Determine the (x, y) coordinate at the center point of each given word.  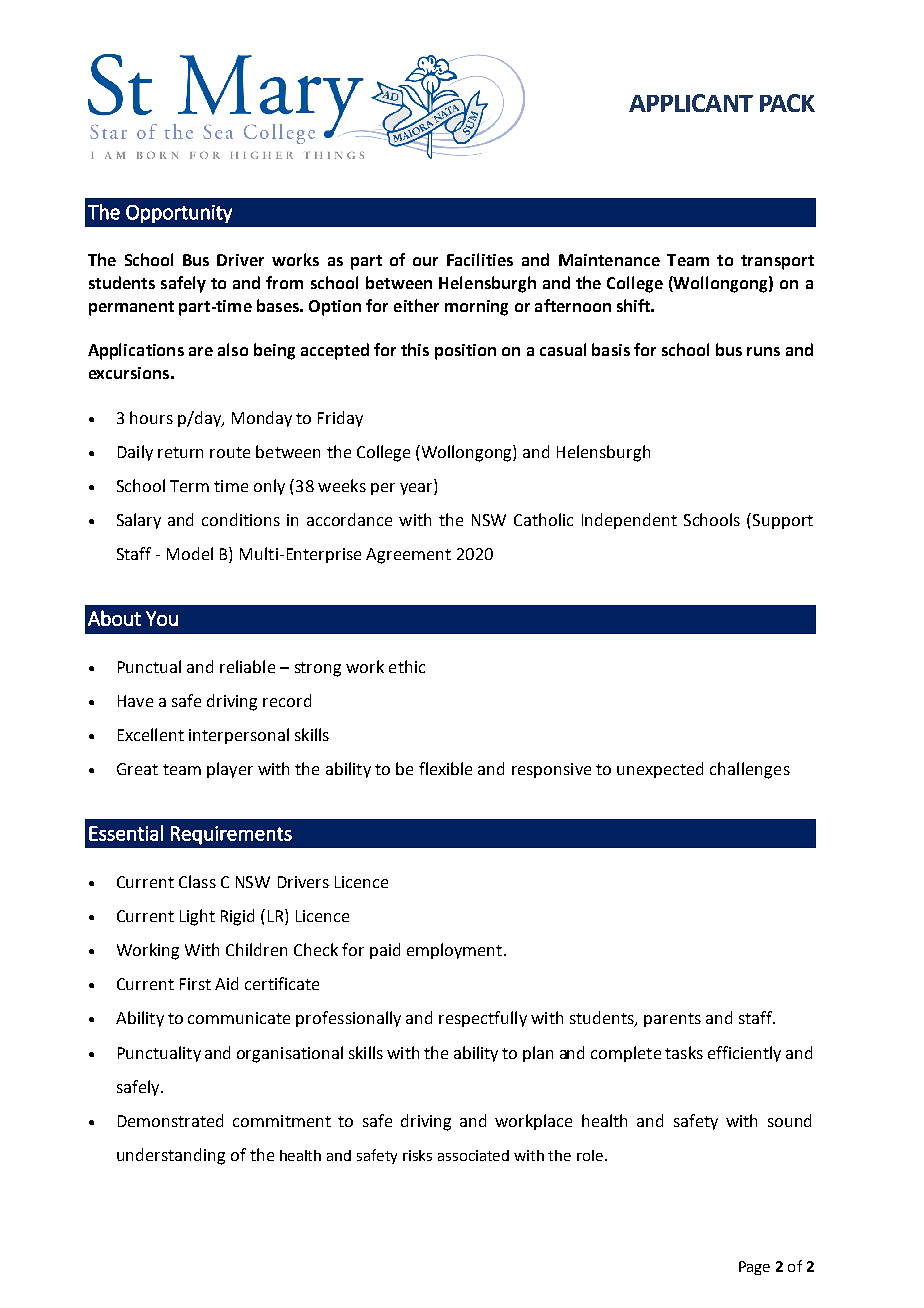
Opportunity (179, 214)
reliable (247, 666)
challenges (750, 770)
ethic (407, 666)
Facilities (480, 259)
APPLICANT (691, 103)
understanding (171, 1156)
